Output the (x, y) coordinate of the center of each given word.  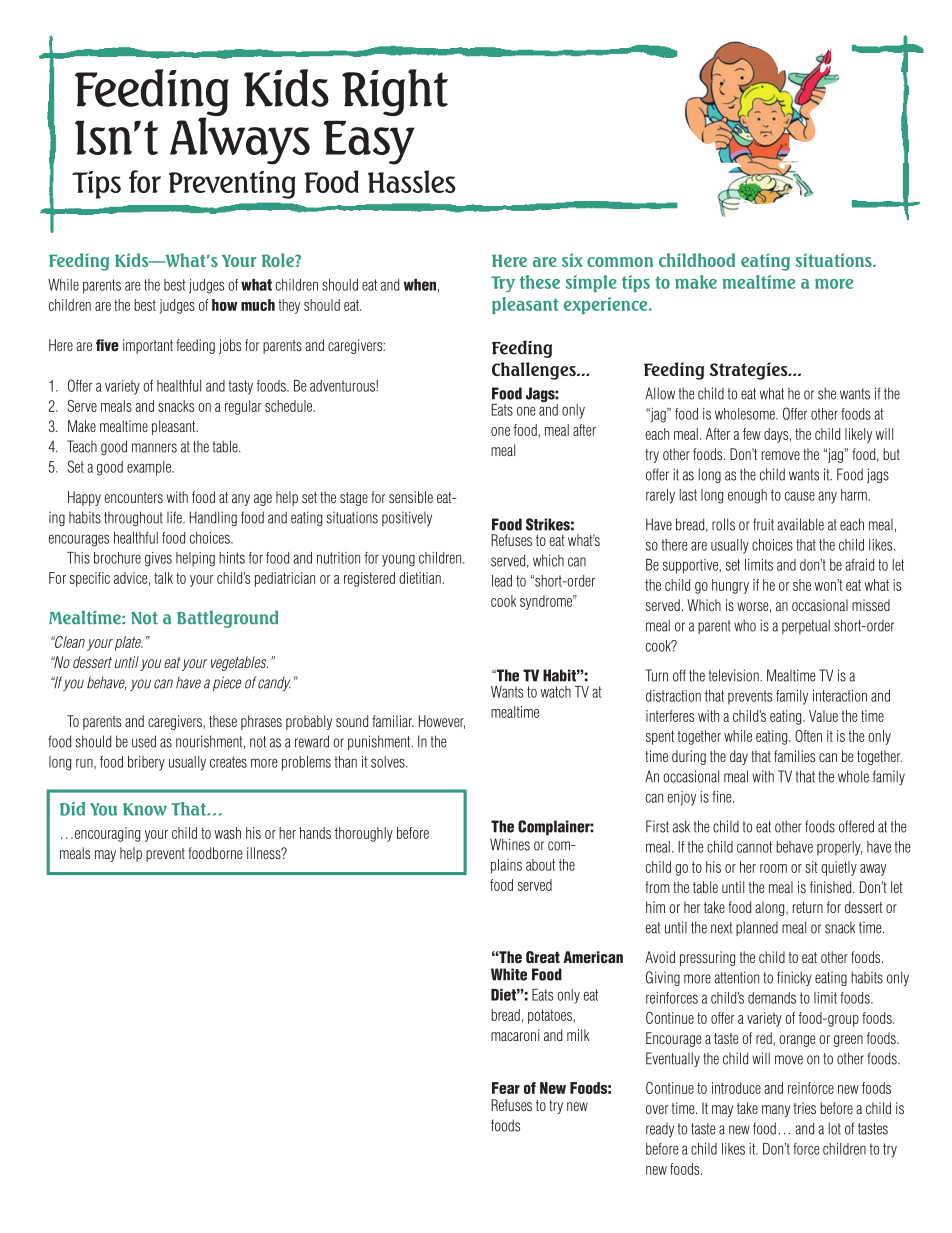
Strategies (750, 371)
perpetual (806, 626)
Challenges (535, 371)
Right (395, 92)
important (148, 346)
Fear (506, 1088)
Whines (510, 844)
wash (228, 833)
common (620, 262)
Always (240, 140)
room (773, 868)
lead (502, 581)
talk (163, 578)
